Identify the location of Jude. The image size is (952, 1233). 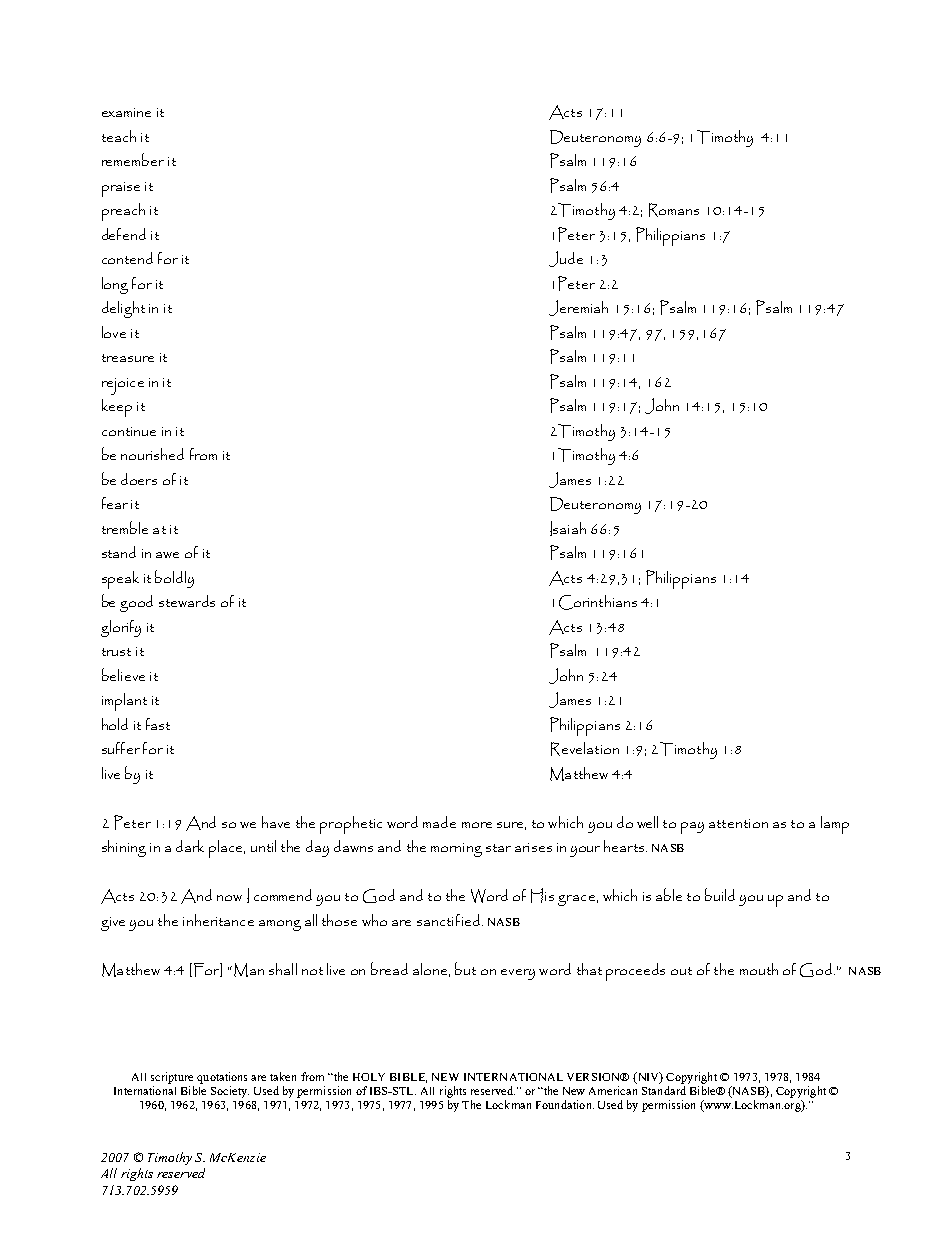
(566, 259).
